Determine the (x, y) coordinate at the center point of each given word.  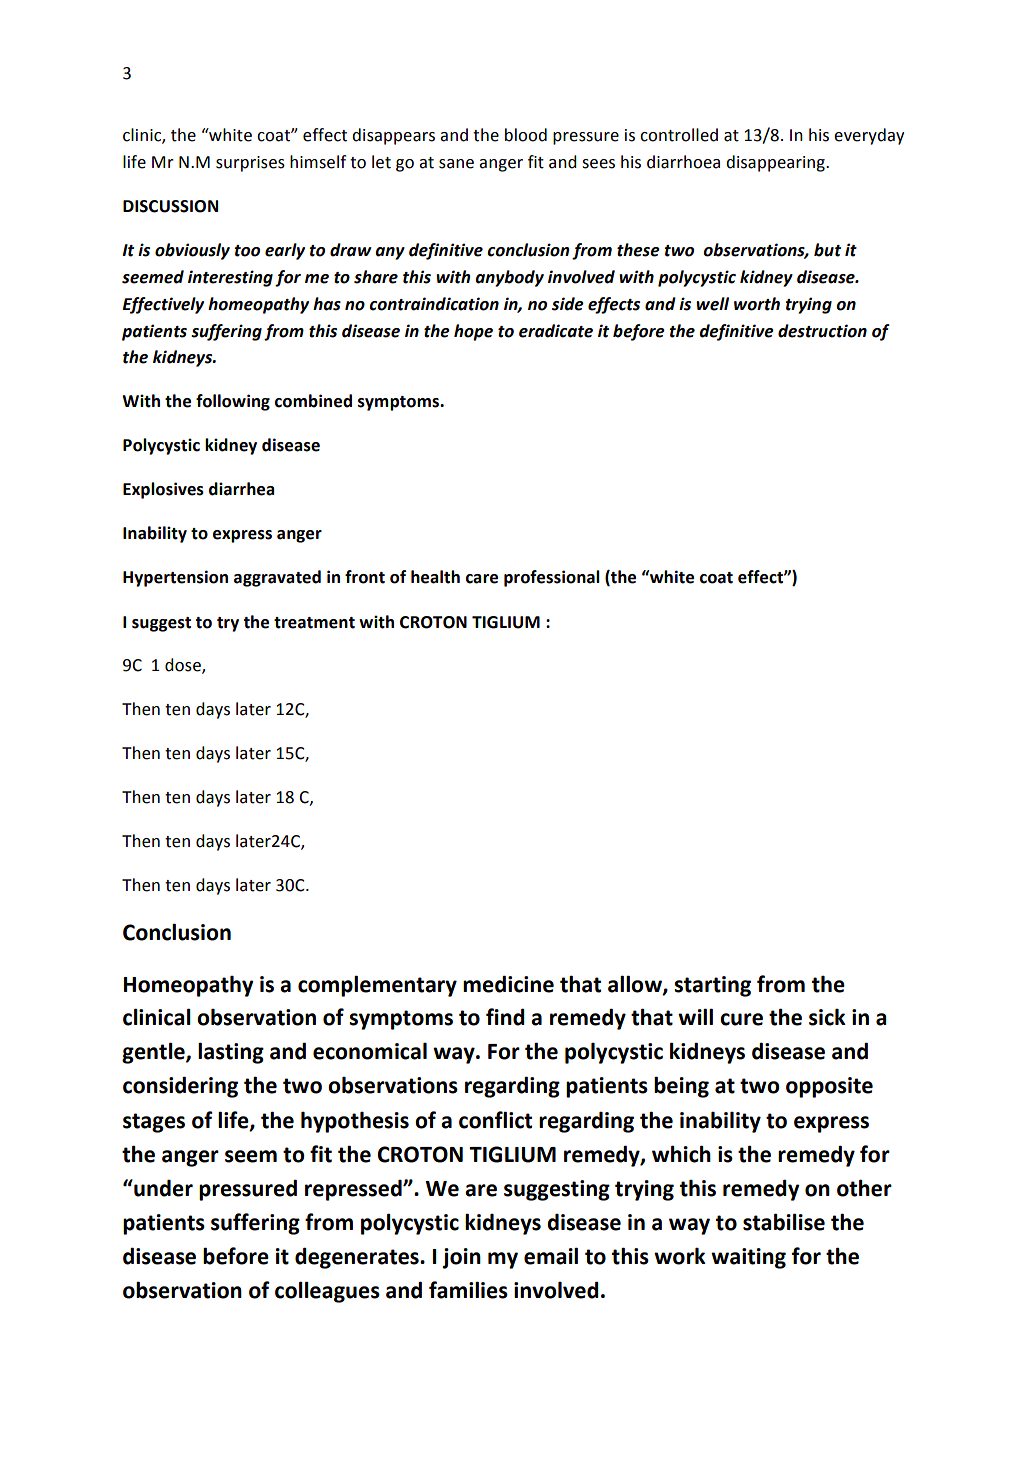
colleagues (327, 1292)
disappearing (776, 163)
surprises (250, 164)
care (482, 579)
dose (184, 666)
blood (526, 135)
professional (552, 578)
